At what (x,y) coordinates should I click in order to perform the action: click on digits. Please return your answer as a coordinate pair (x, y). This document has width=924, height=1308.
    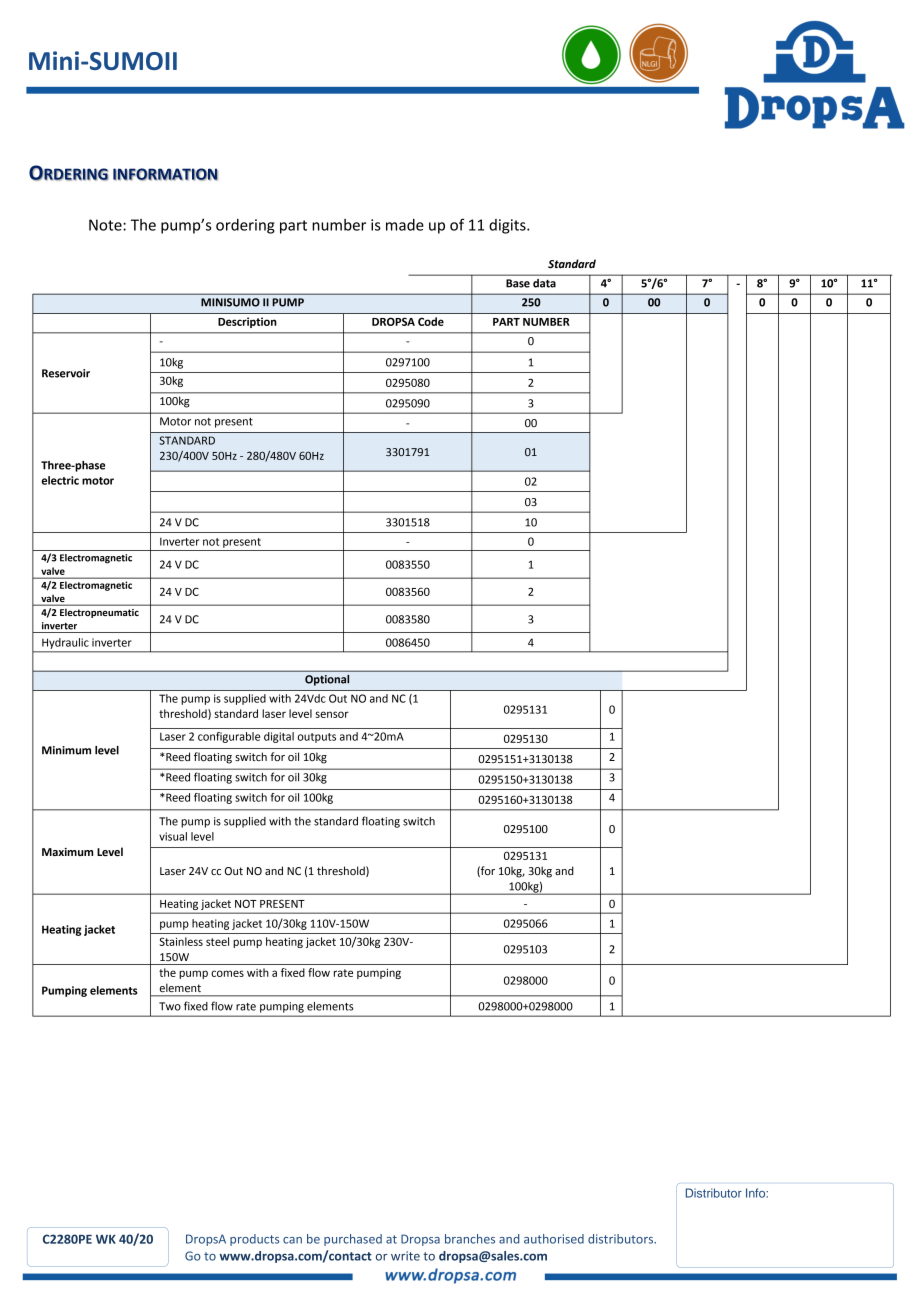
    Looking at the image, I should click on (508, 226).
